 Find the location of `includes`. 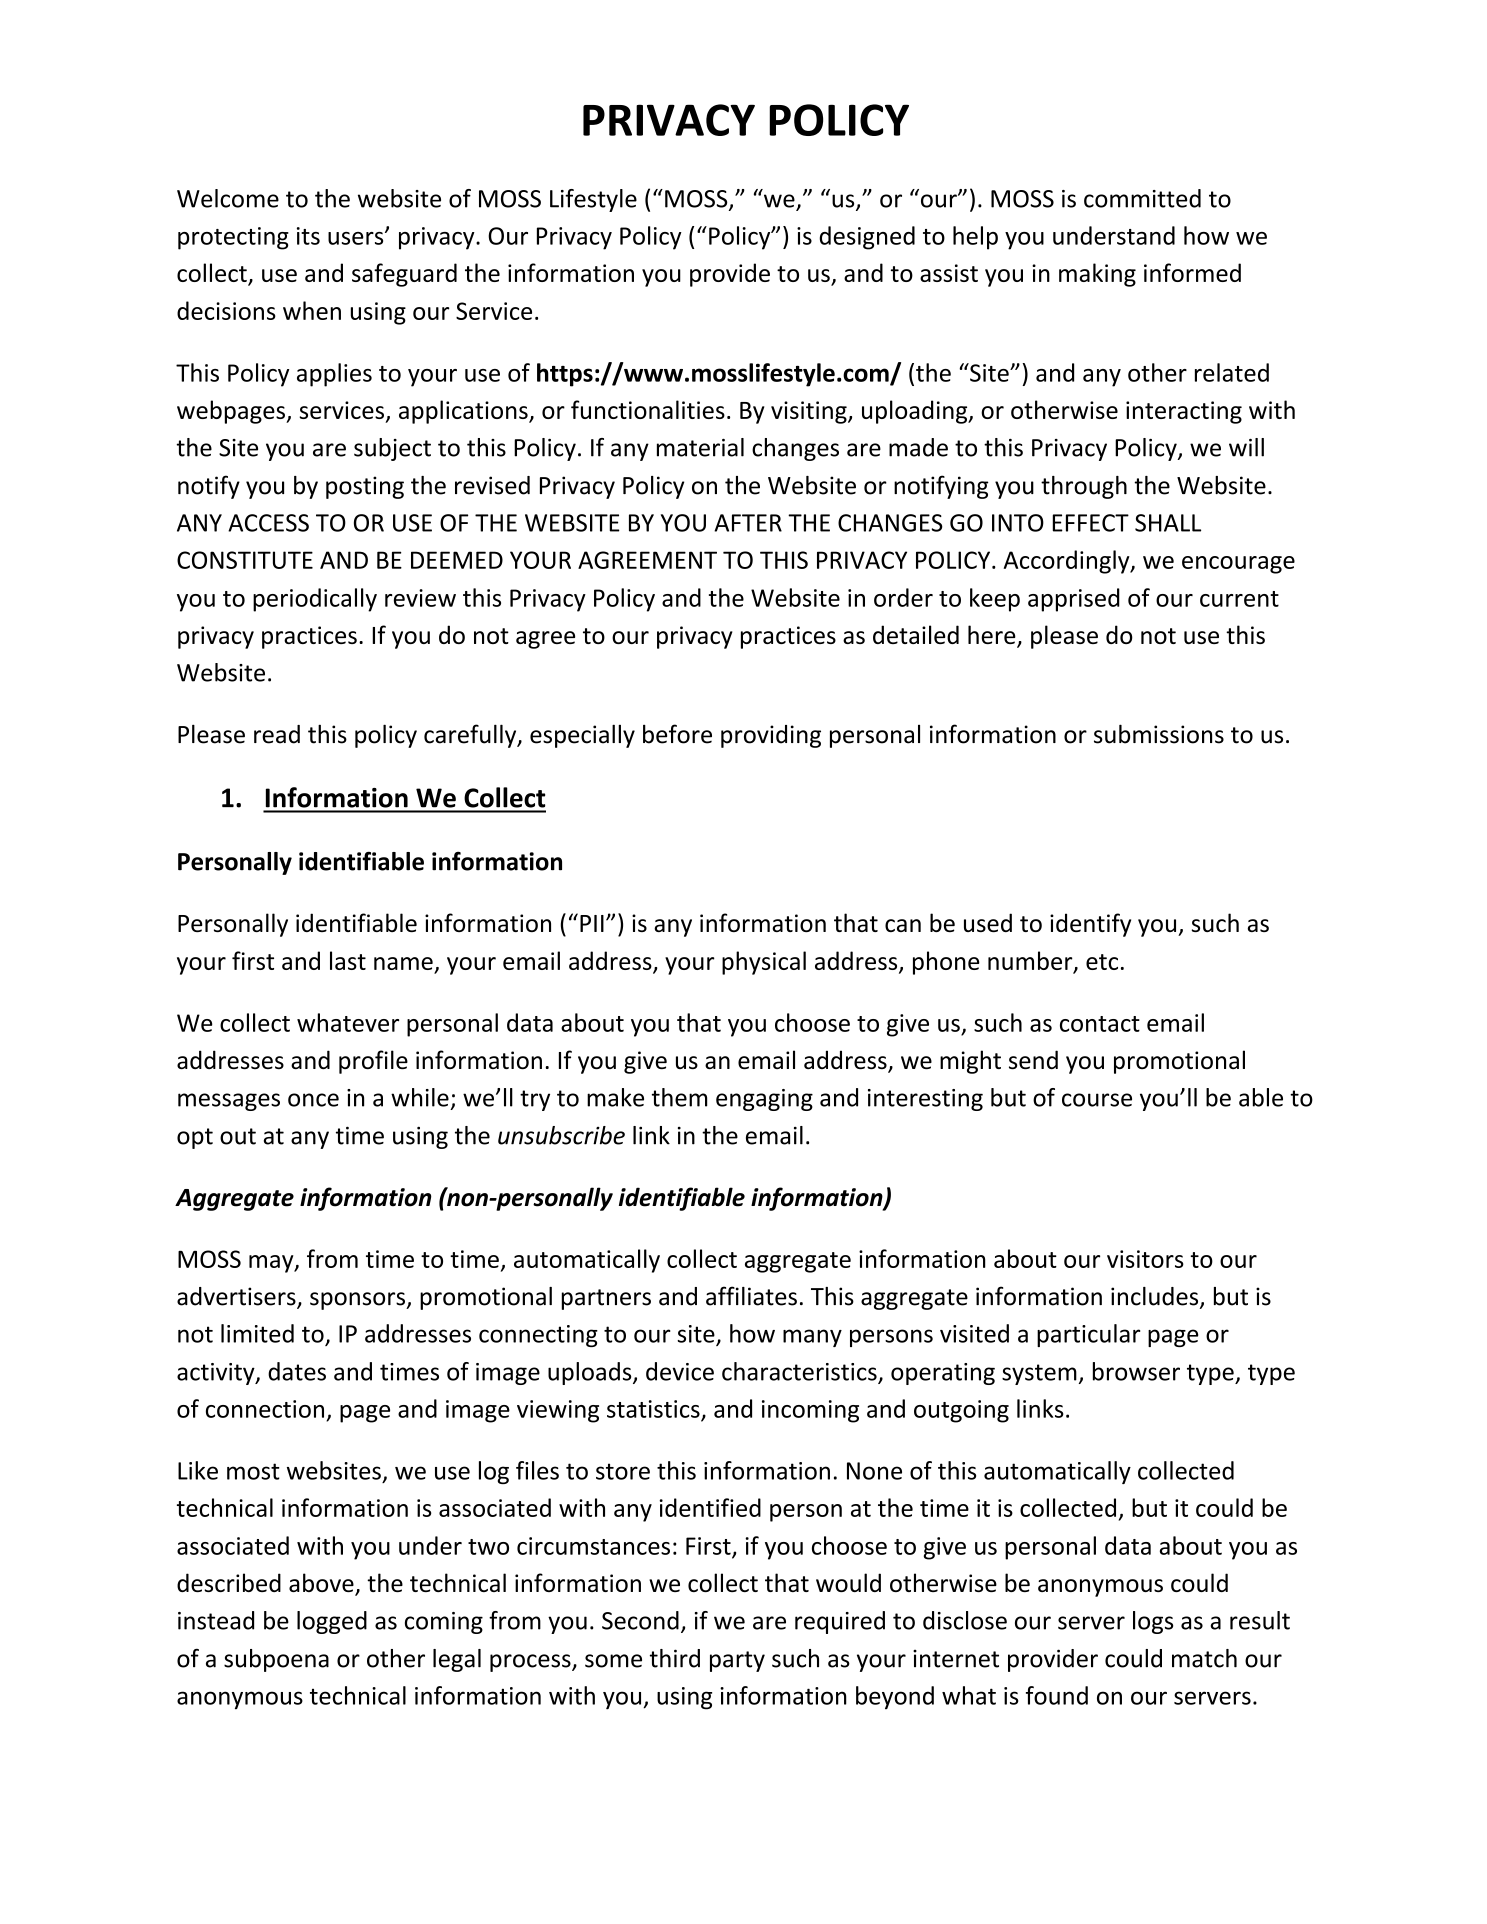

includes is located at coordinates (1156, 1297).
